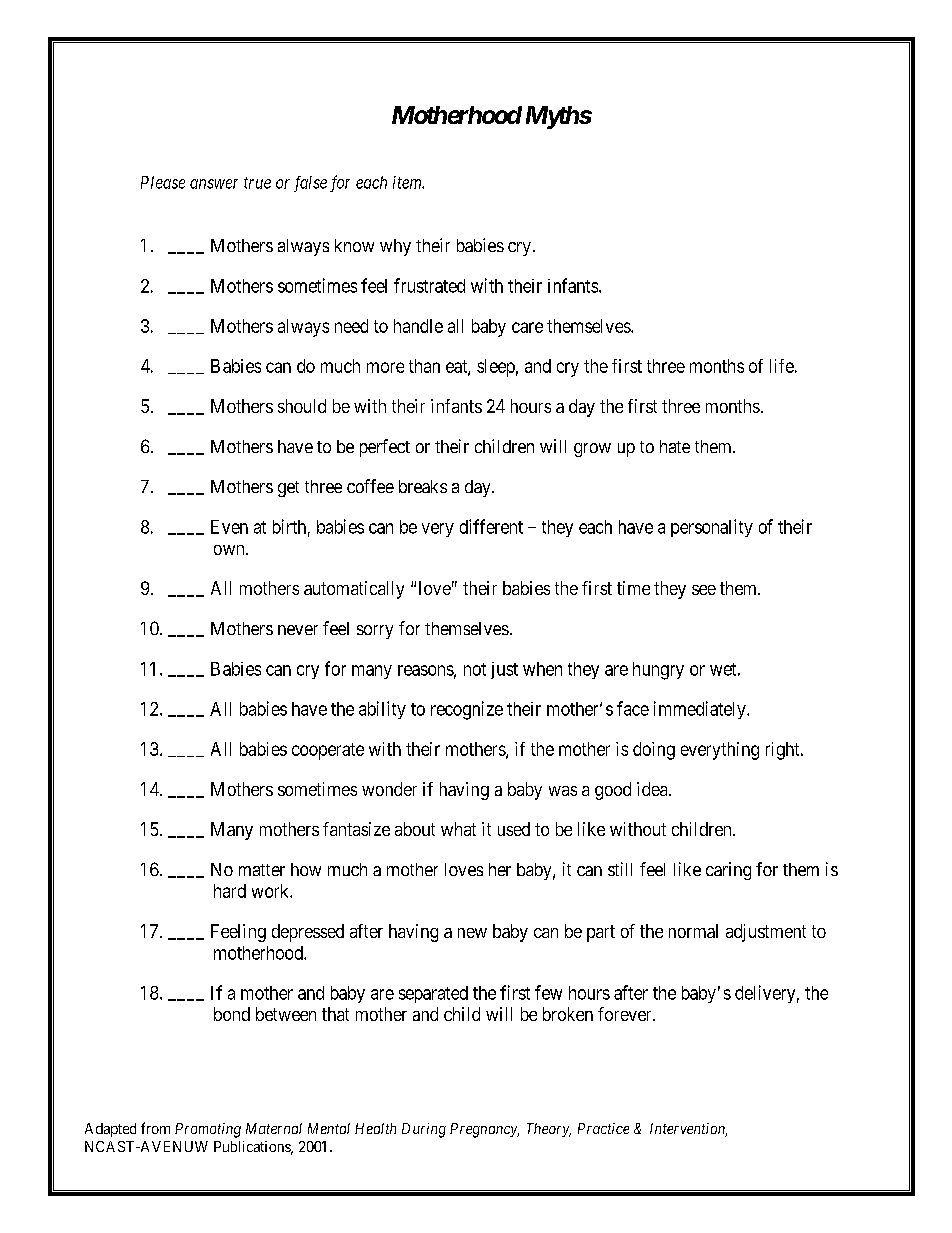 Image resolution: width=952 pixels, height=1233 pixels. I want to click on answer, so click(214, 184).
